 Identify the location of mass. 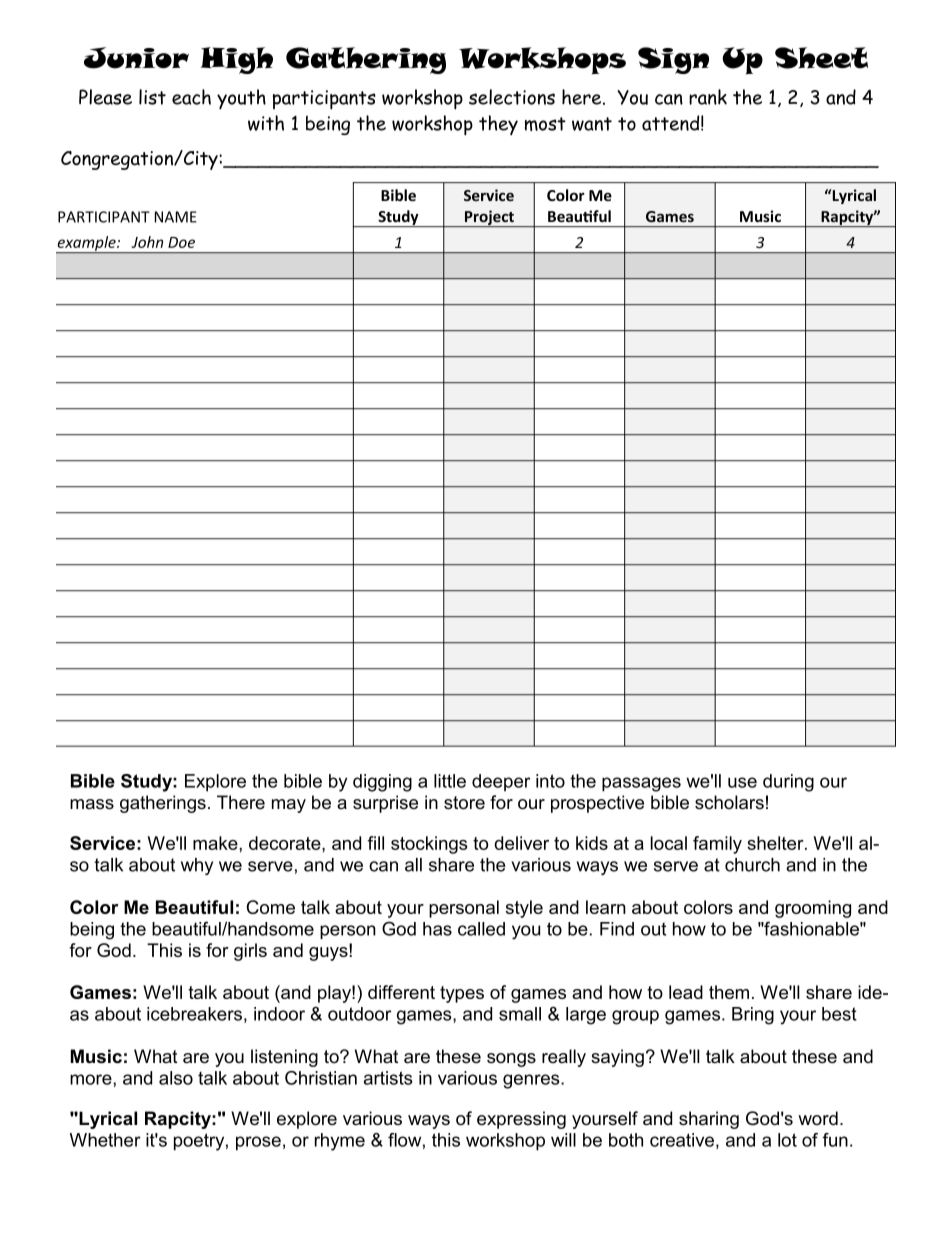
(92, 804).
